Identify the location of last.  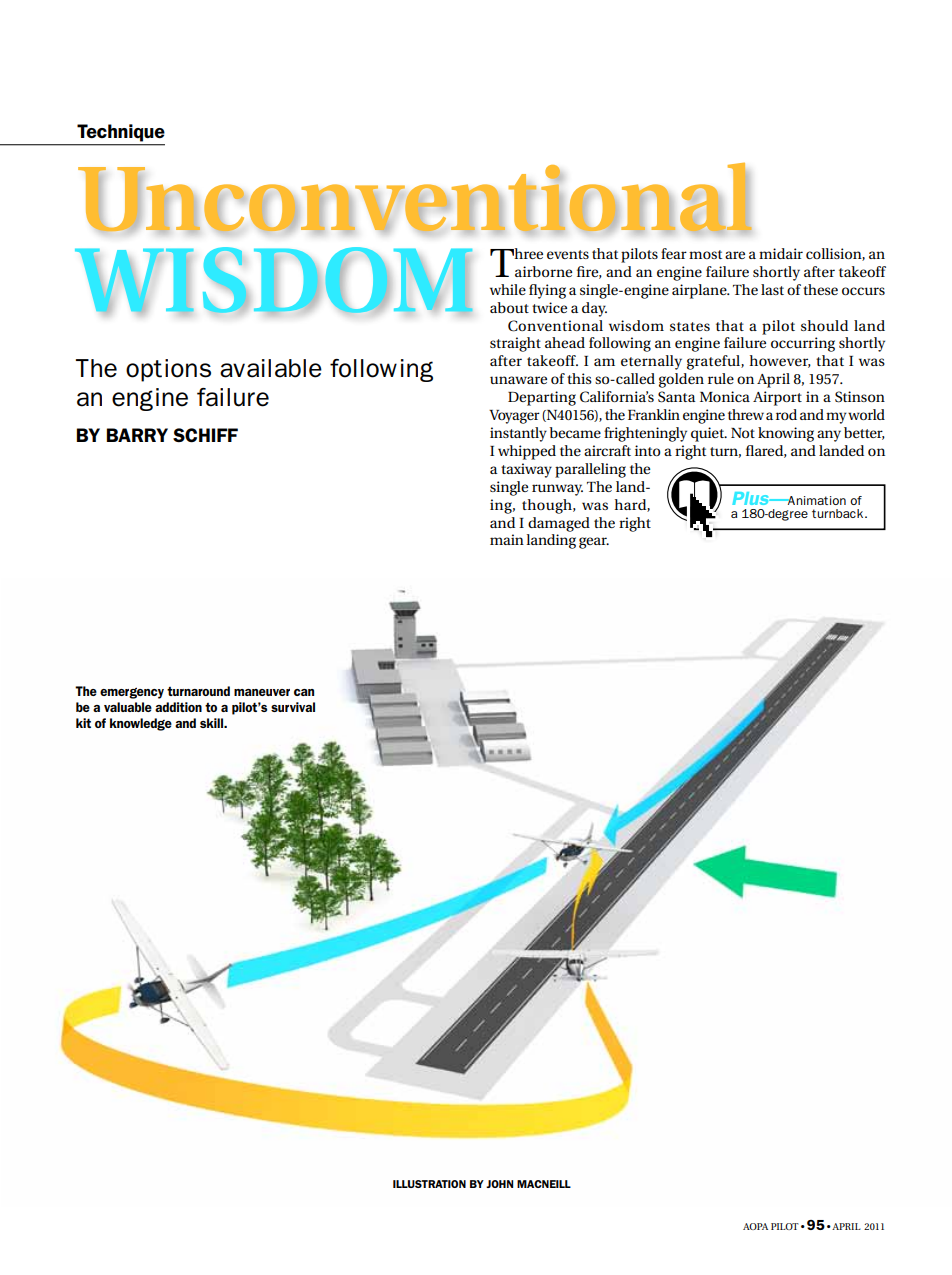
(772, 289).
